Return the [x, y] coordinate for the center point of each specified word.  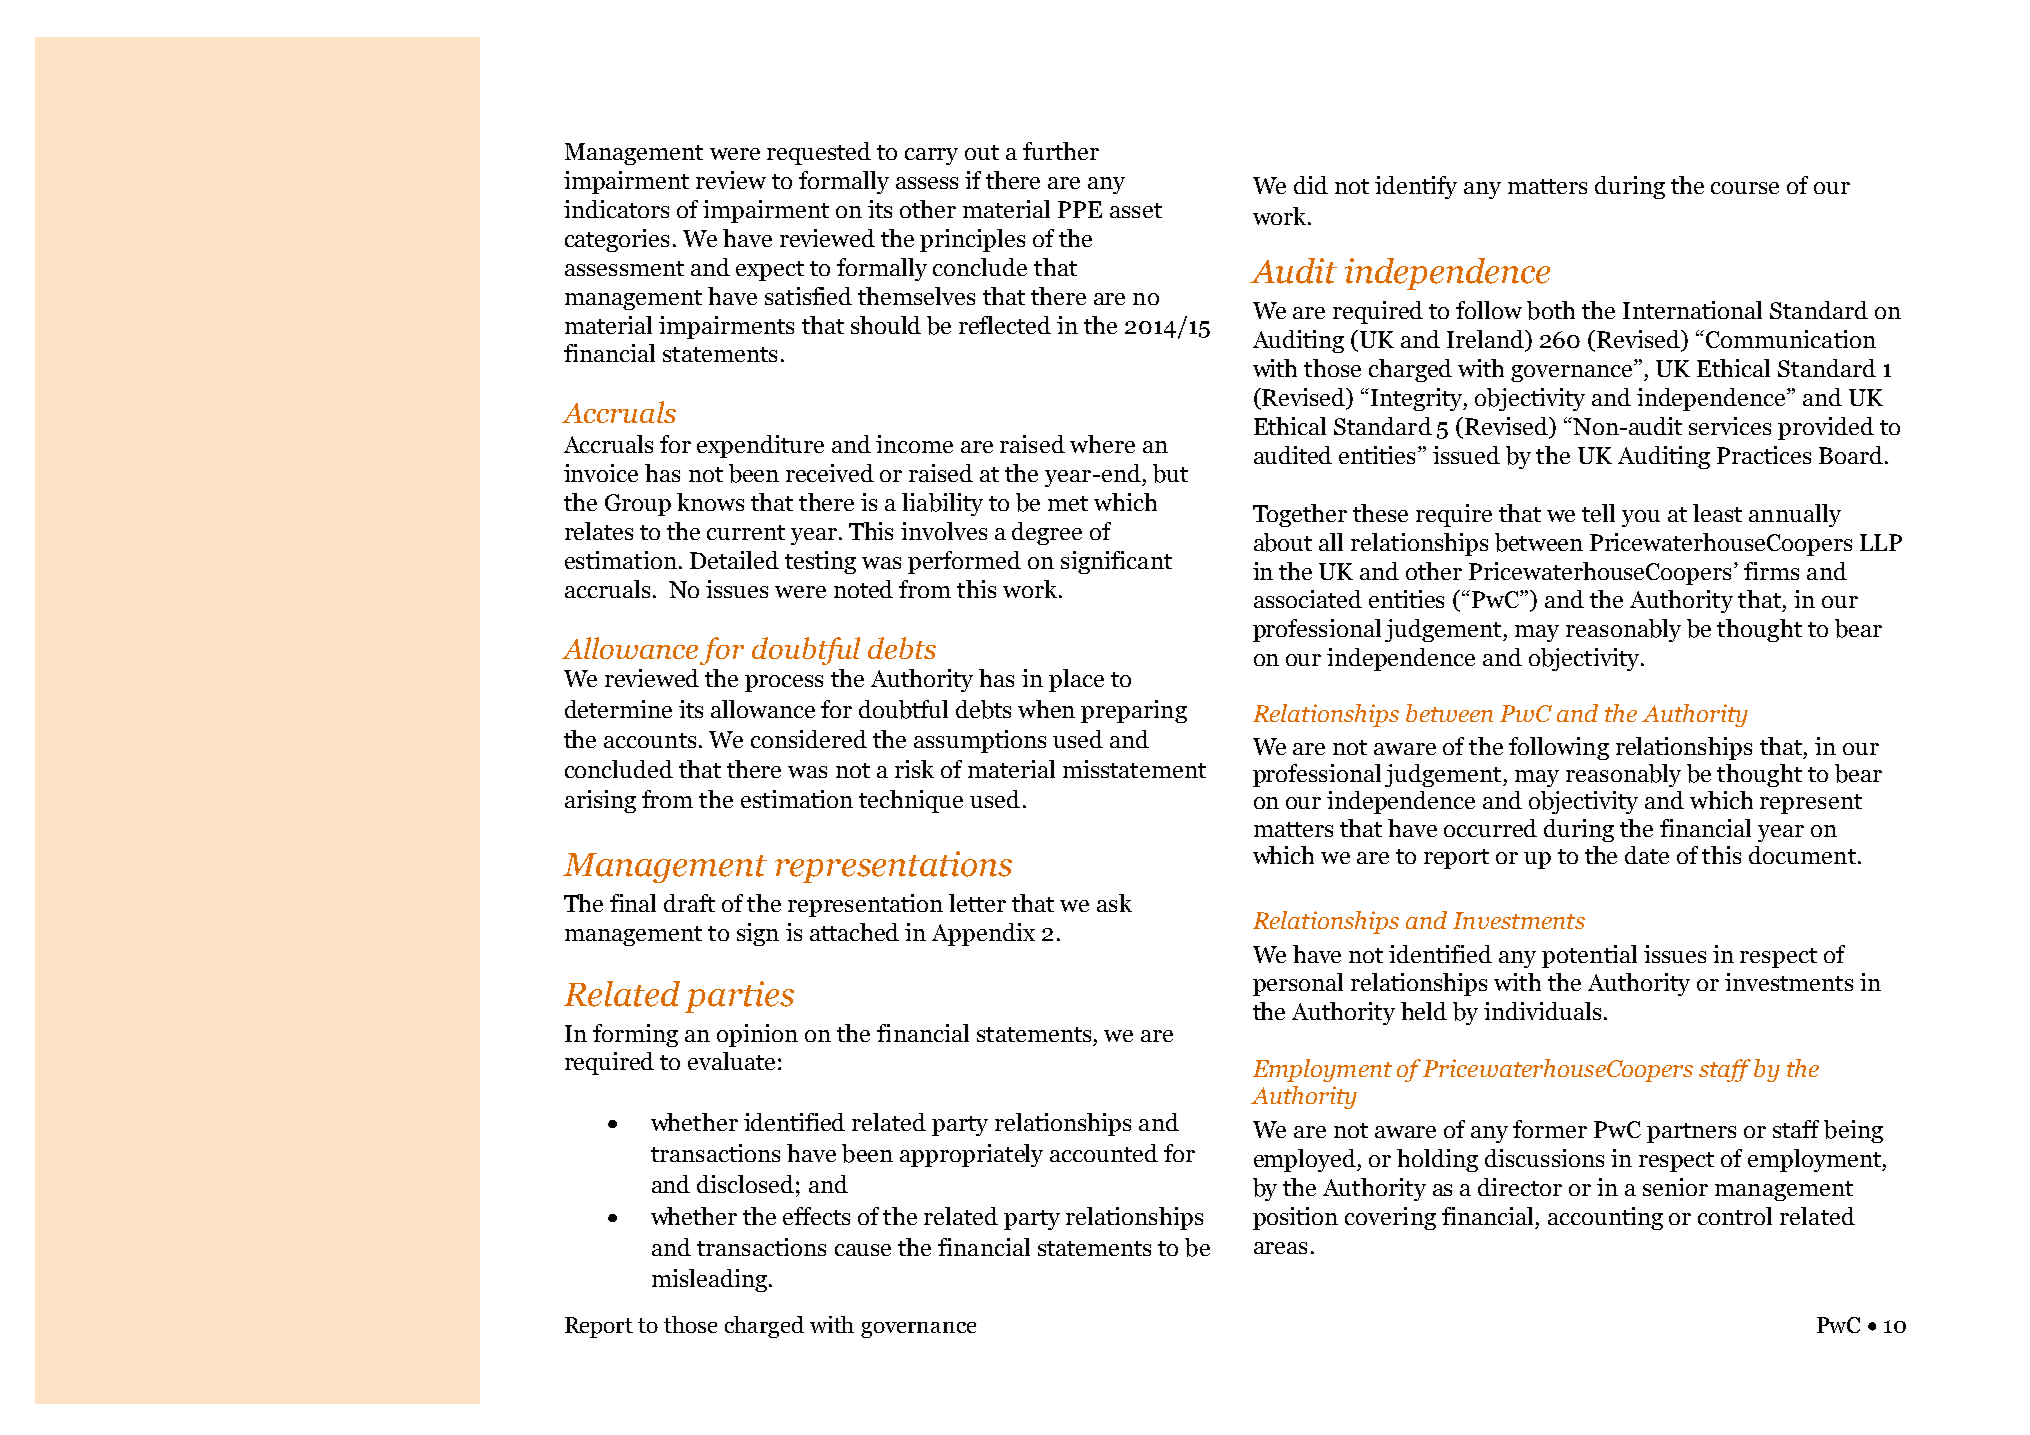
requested [819, 153]
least [1717, 513]
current [746, 532]
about [1283, 542]
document [1802, 855]
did [1311, 185]
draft [689, 903]
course [1745, 188]
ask [1114, 903]
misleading [709, 1280]
